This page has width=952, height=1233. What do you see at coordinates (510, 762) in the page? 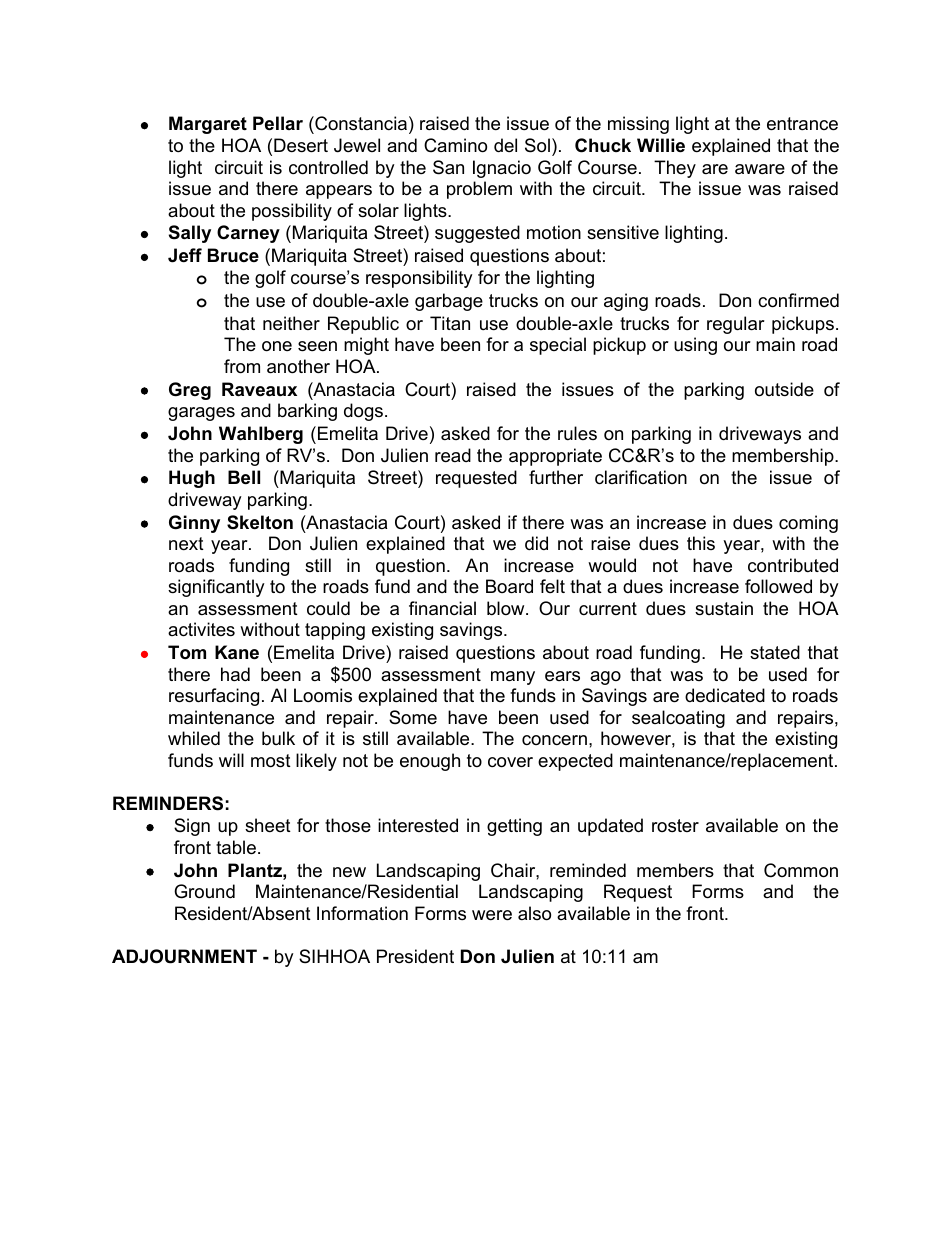
I see `cover` at bounding box center [510, 762].
